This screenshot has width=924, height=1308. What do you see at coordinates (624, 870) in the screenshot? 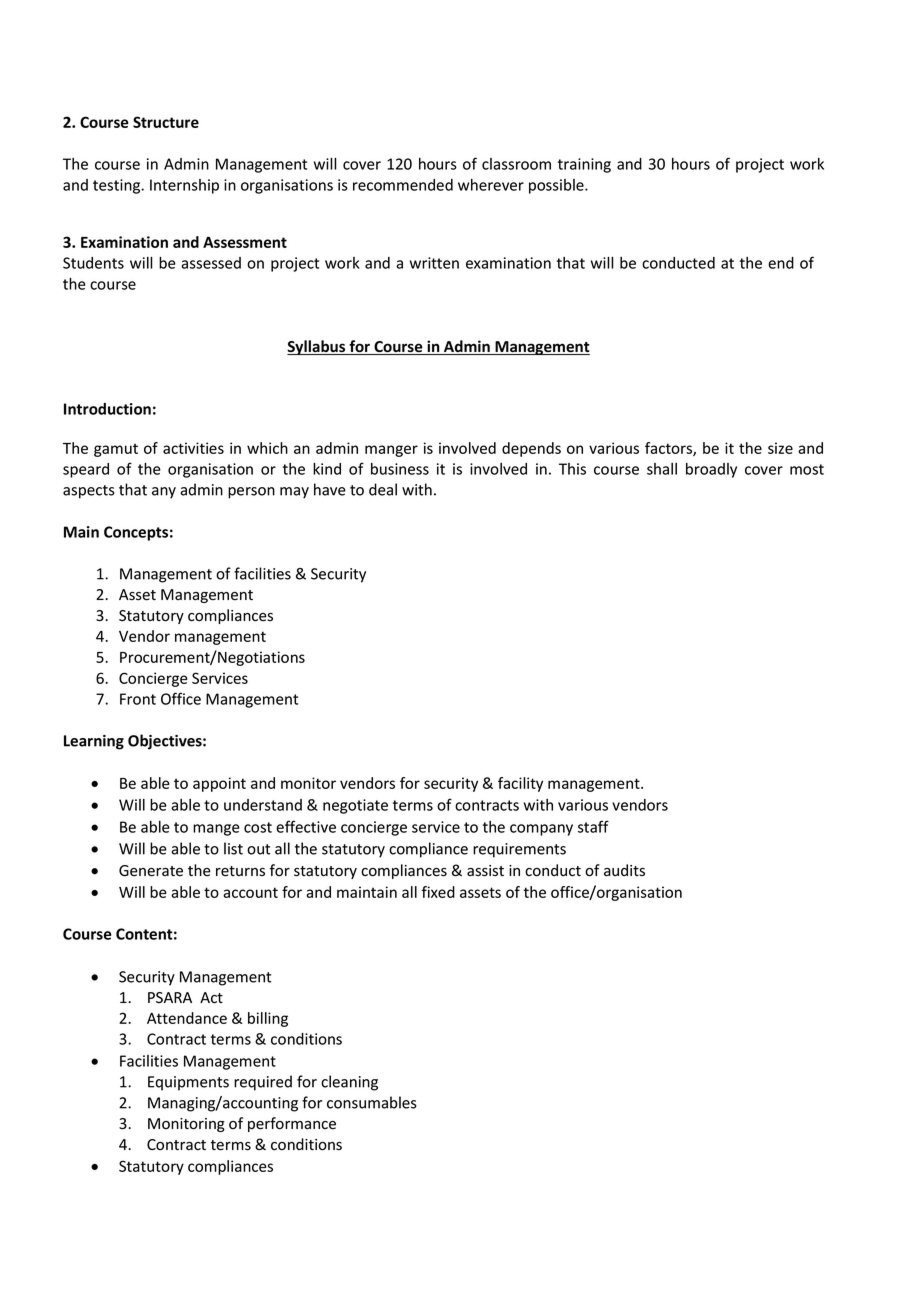
I see `audits` at bounding box center [624, 870].
